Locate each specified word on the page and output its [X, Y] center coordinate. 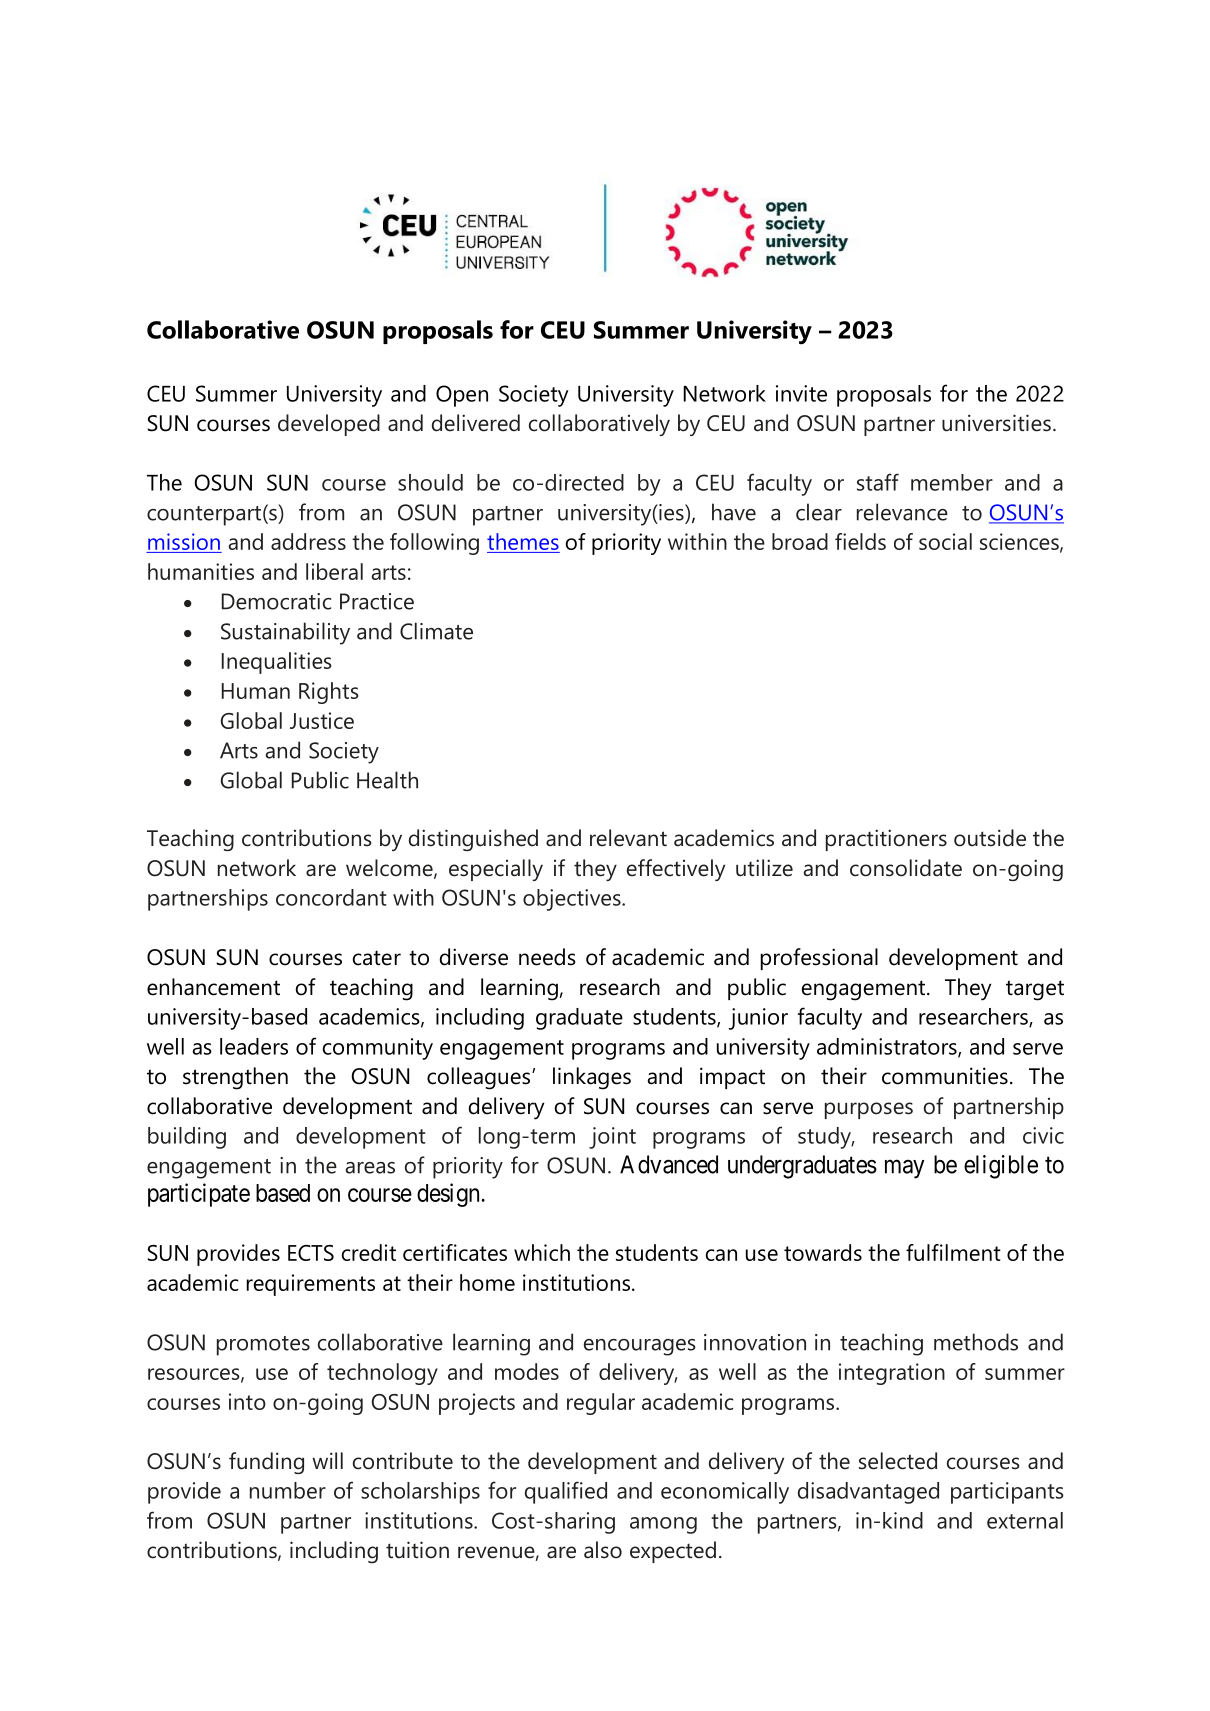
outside [990, 838]
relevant [628, 838]
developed [329, 425]
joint [612, 1138]
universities [996, 423]
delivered [476, 423]
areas [370, 1168]
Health [387, 780]
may [904, 1169]
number [288, 1490]
